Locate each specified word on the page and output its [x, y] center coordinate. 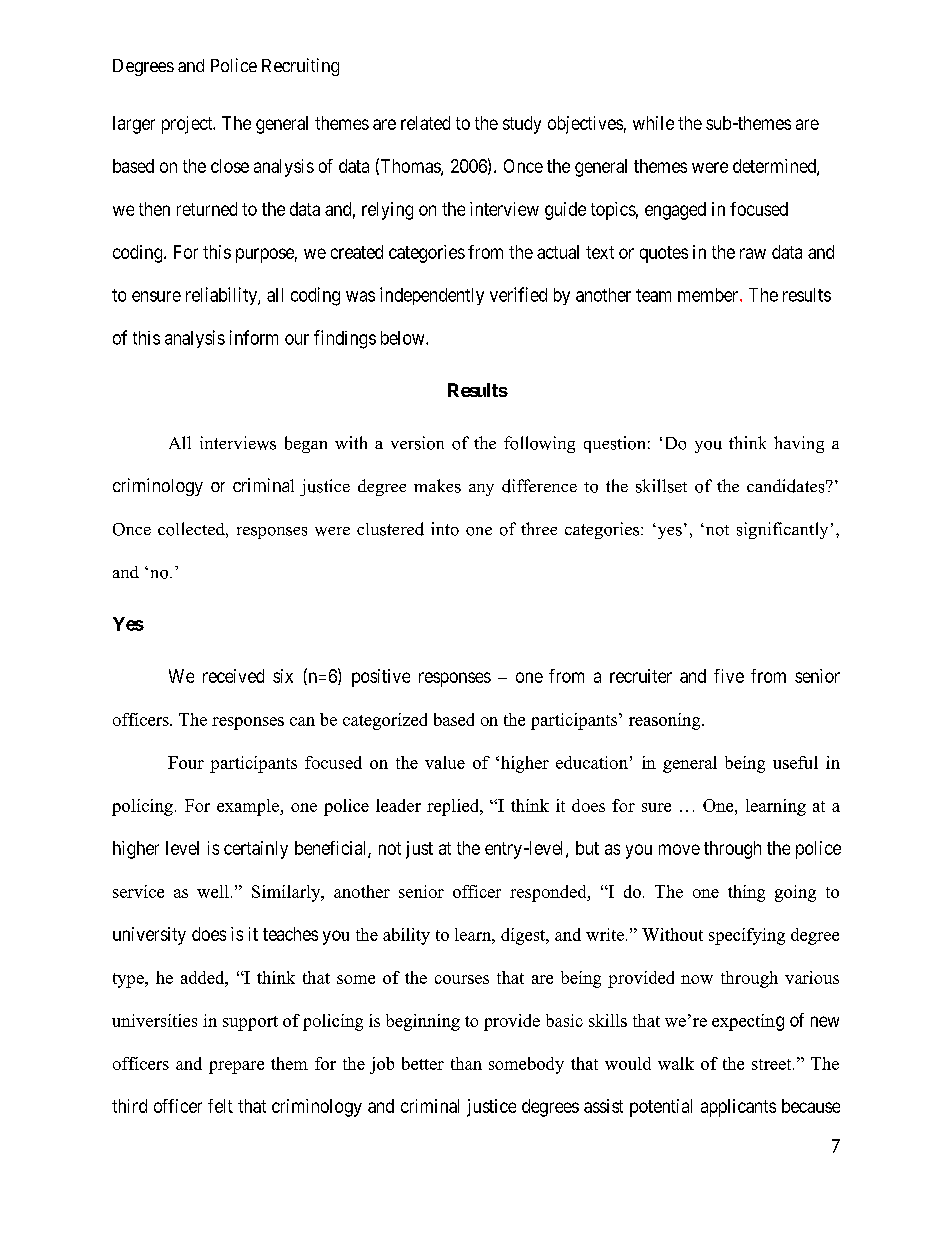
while [653, 123]
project [188, 125]
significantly [782, 530]
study [522, 125]
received [233, 676]
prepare [236, 1067]
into [445, 529]
